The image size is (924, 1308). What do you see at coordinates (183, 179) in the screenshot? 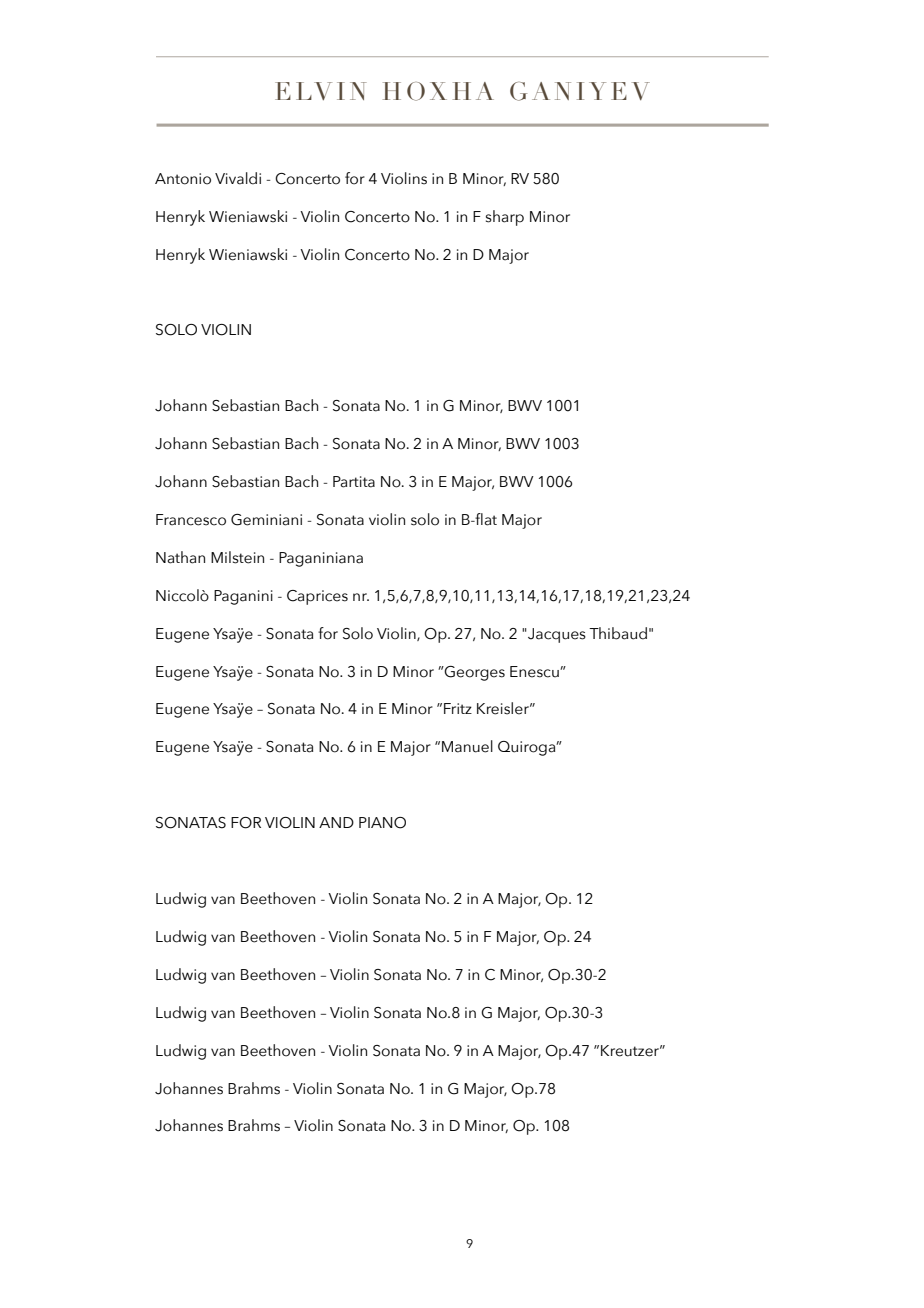
I see `Antonio` at bounding box center [183, 179].
